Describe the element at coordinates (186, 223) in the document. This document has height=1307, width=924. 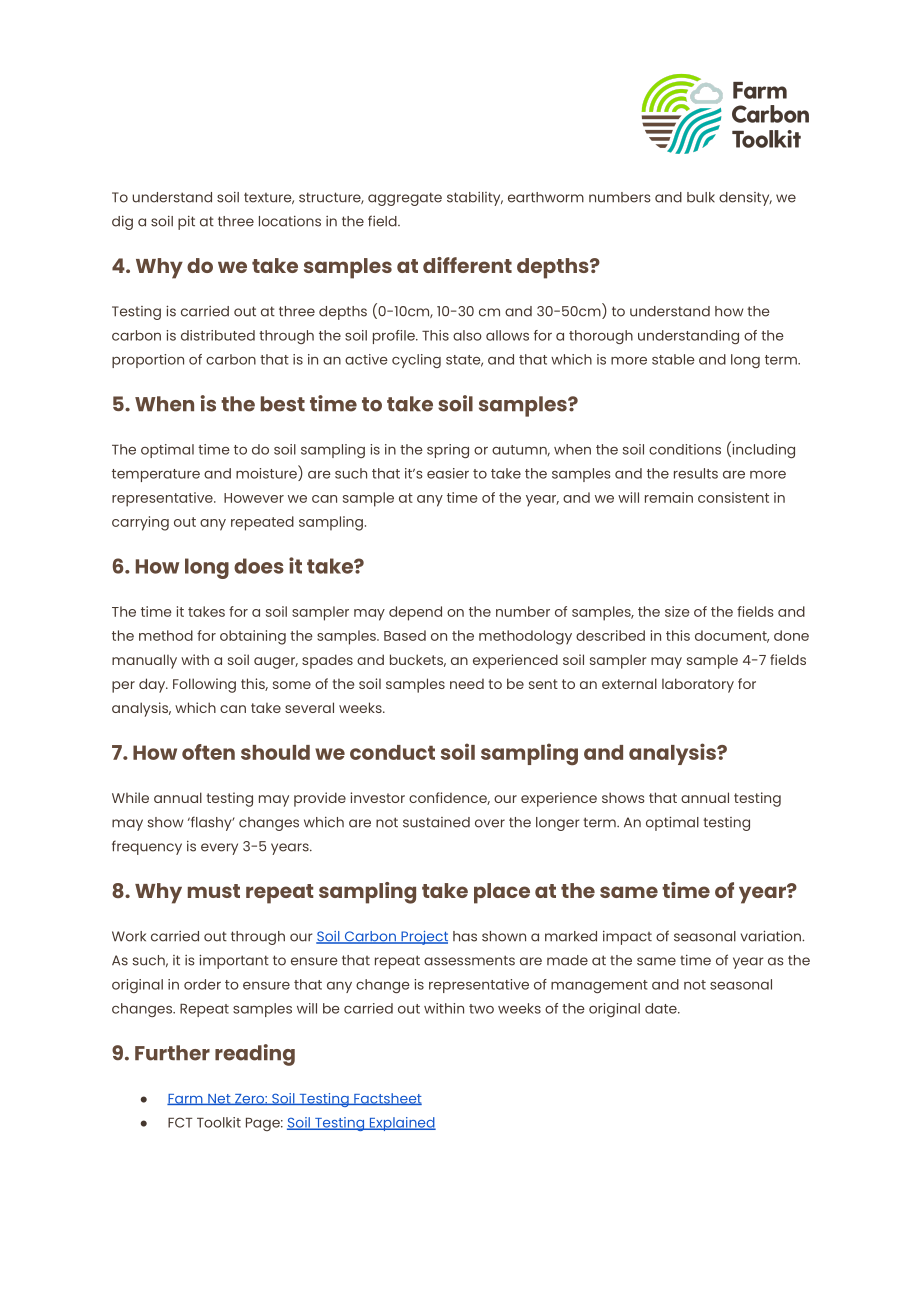
I see `pit` at that location.
